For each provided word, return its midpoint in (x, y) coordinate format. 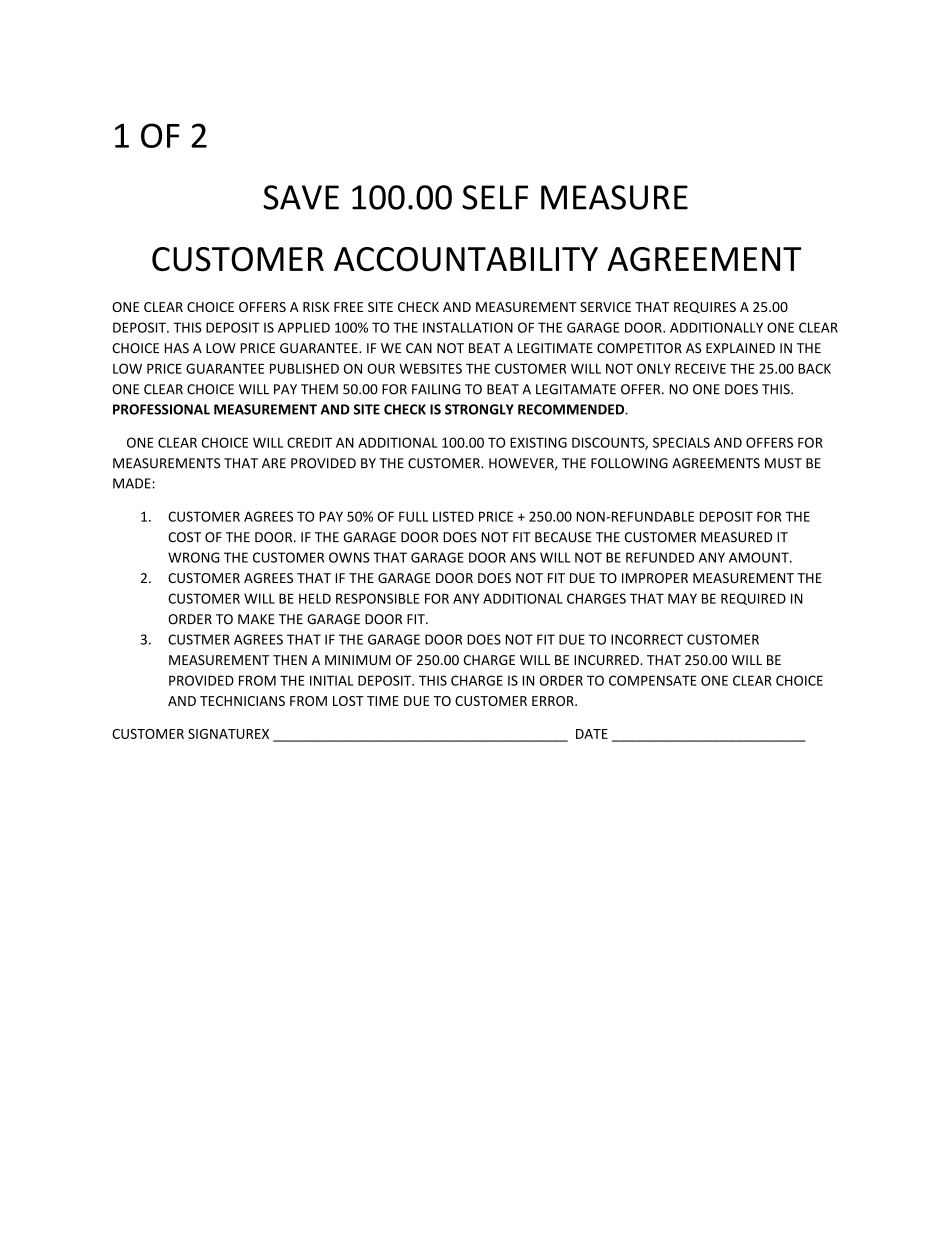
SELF (495, 197)
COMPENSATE (652, 680)
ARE (274, 463)
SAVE (301, 197)
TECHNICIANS (242, 701)
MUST (783, 463)
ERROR (554, 701)
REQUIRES (705, 308)
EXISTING (538, 442)
